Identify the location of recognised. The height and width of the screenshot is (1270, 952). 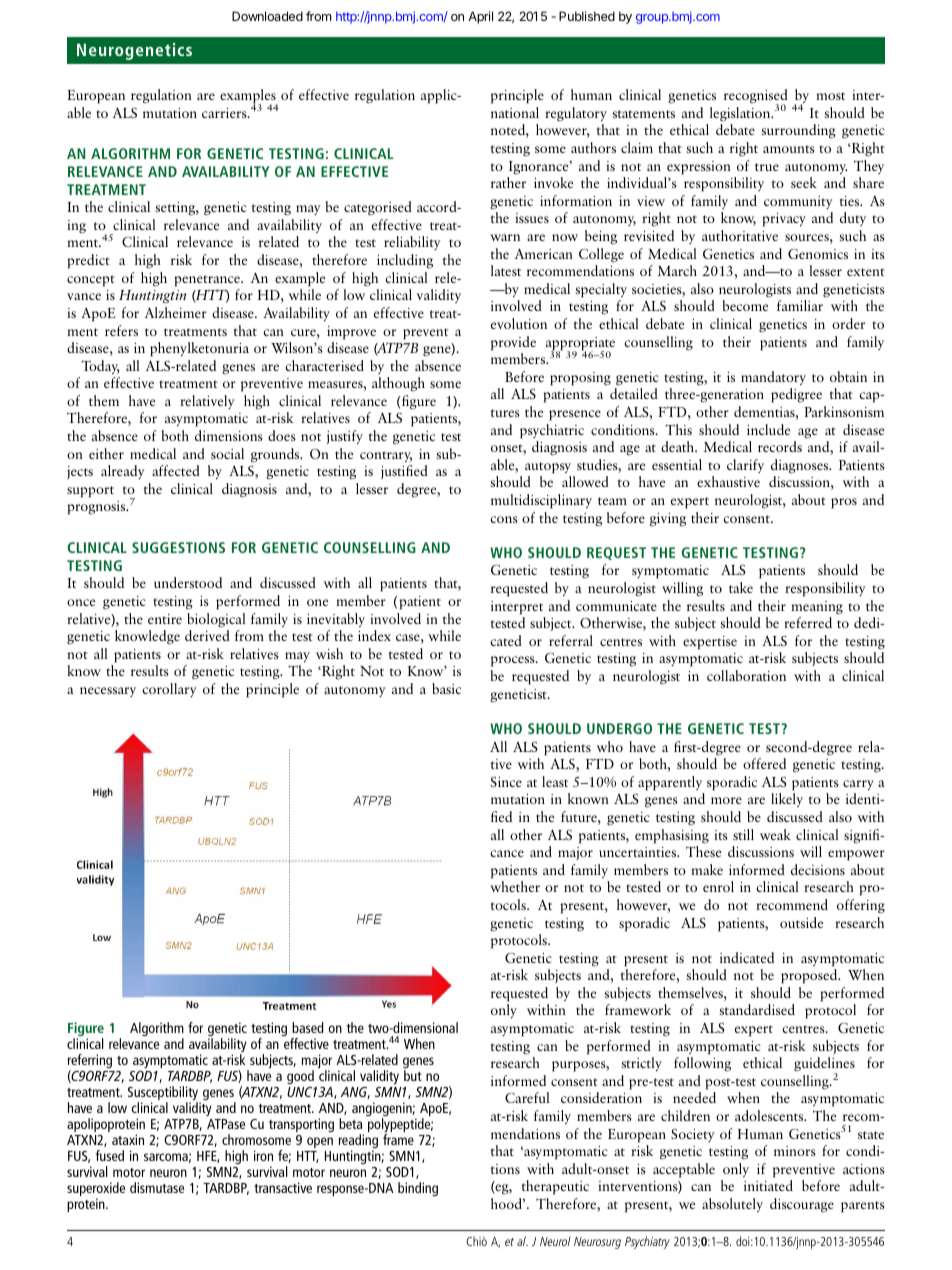
(756, 97).
